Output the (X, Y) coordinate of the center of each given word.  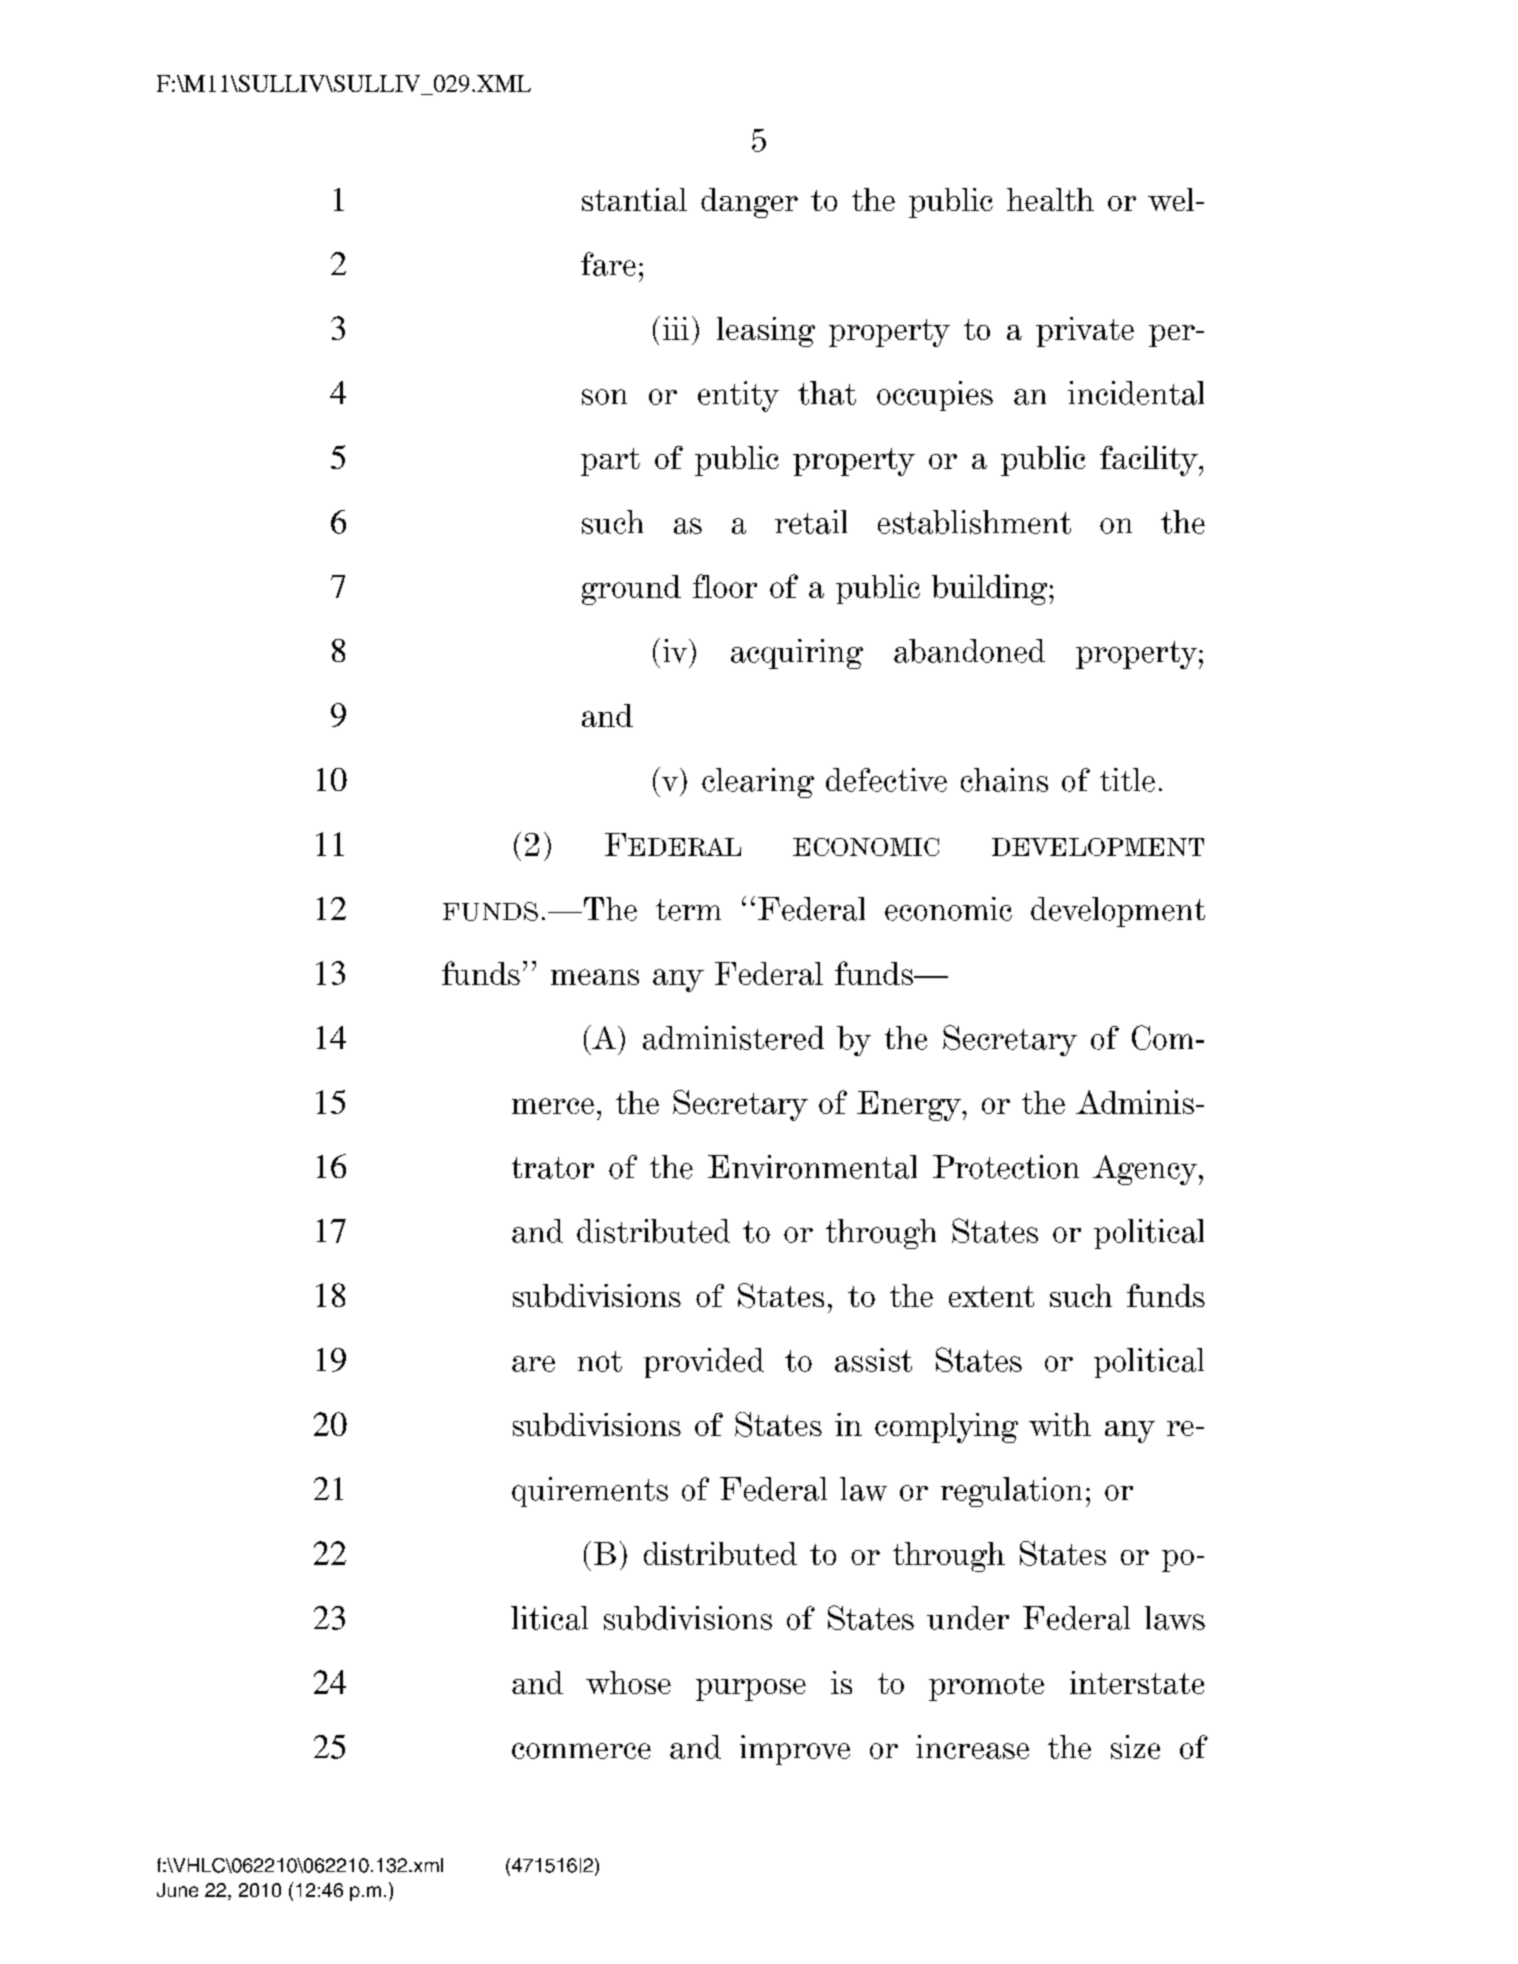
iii (676, 328)
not (600, 1361)
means (595, 977)
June (177, 1890)
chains (1004, 780)
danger (749, 203)
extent (991, 1296)
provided (704, 1363)
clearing (758, 783)
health (1050, 199)
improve (795, 1750)
